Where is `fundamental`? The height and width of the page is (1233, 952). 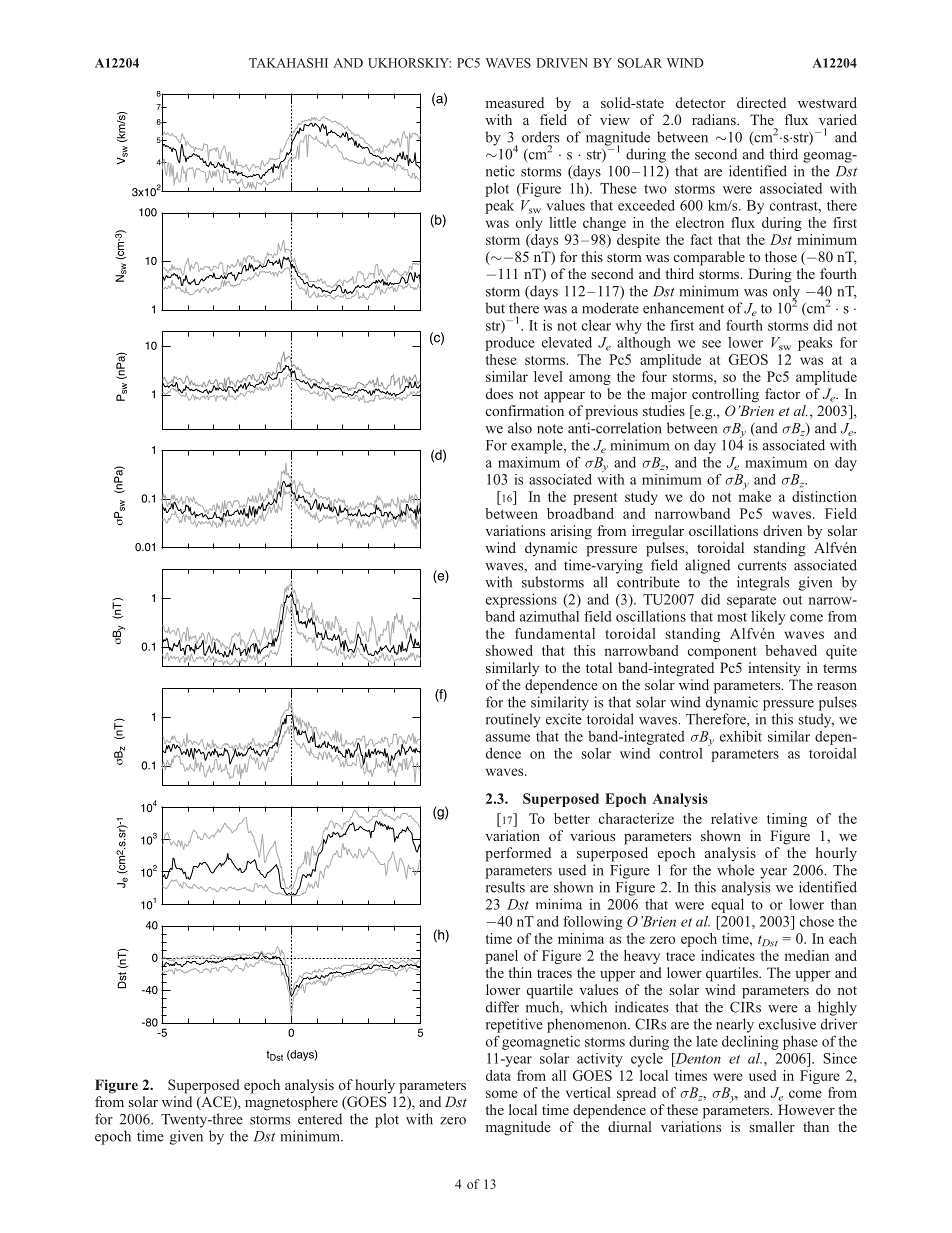
fundamental is located at coordinates (555, 633).
